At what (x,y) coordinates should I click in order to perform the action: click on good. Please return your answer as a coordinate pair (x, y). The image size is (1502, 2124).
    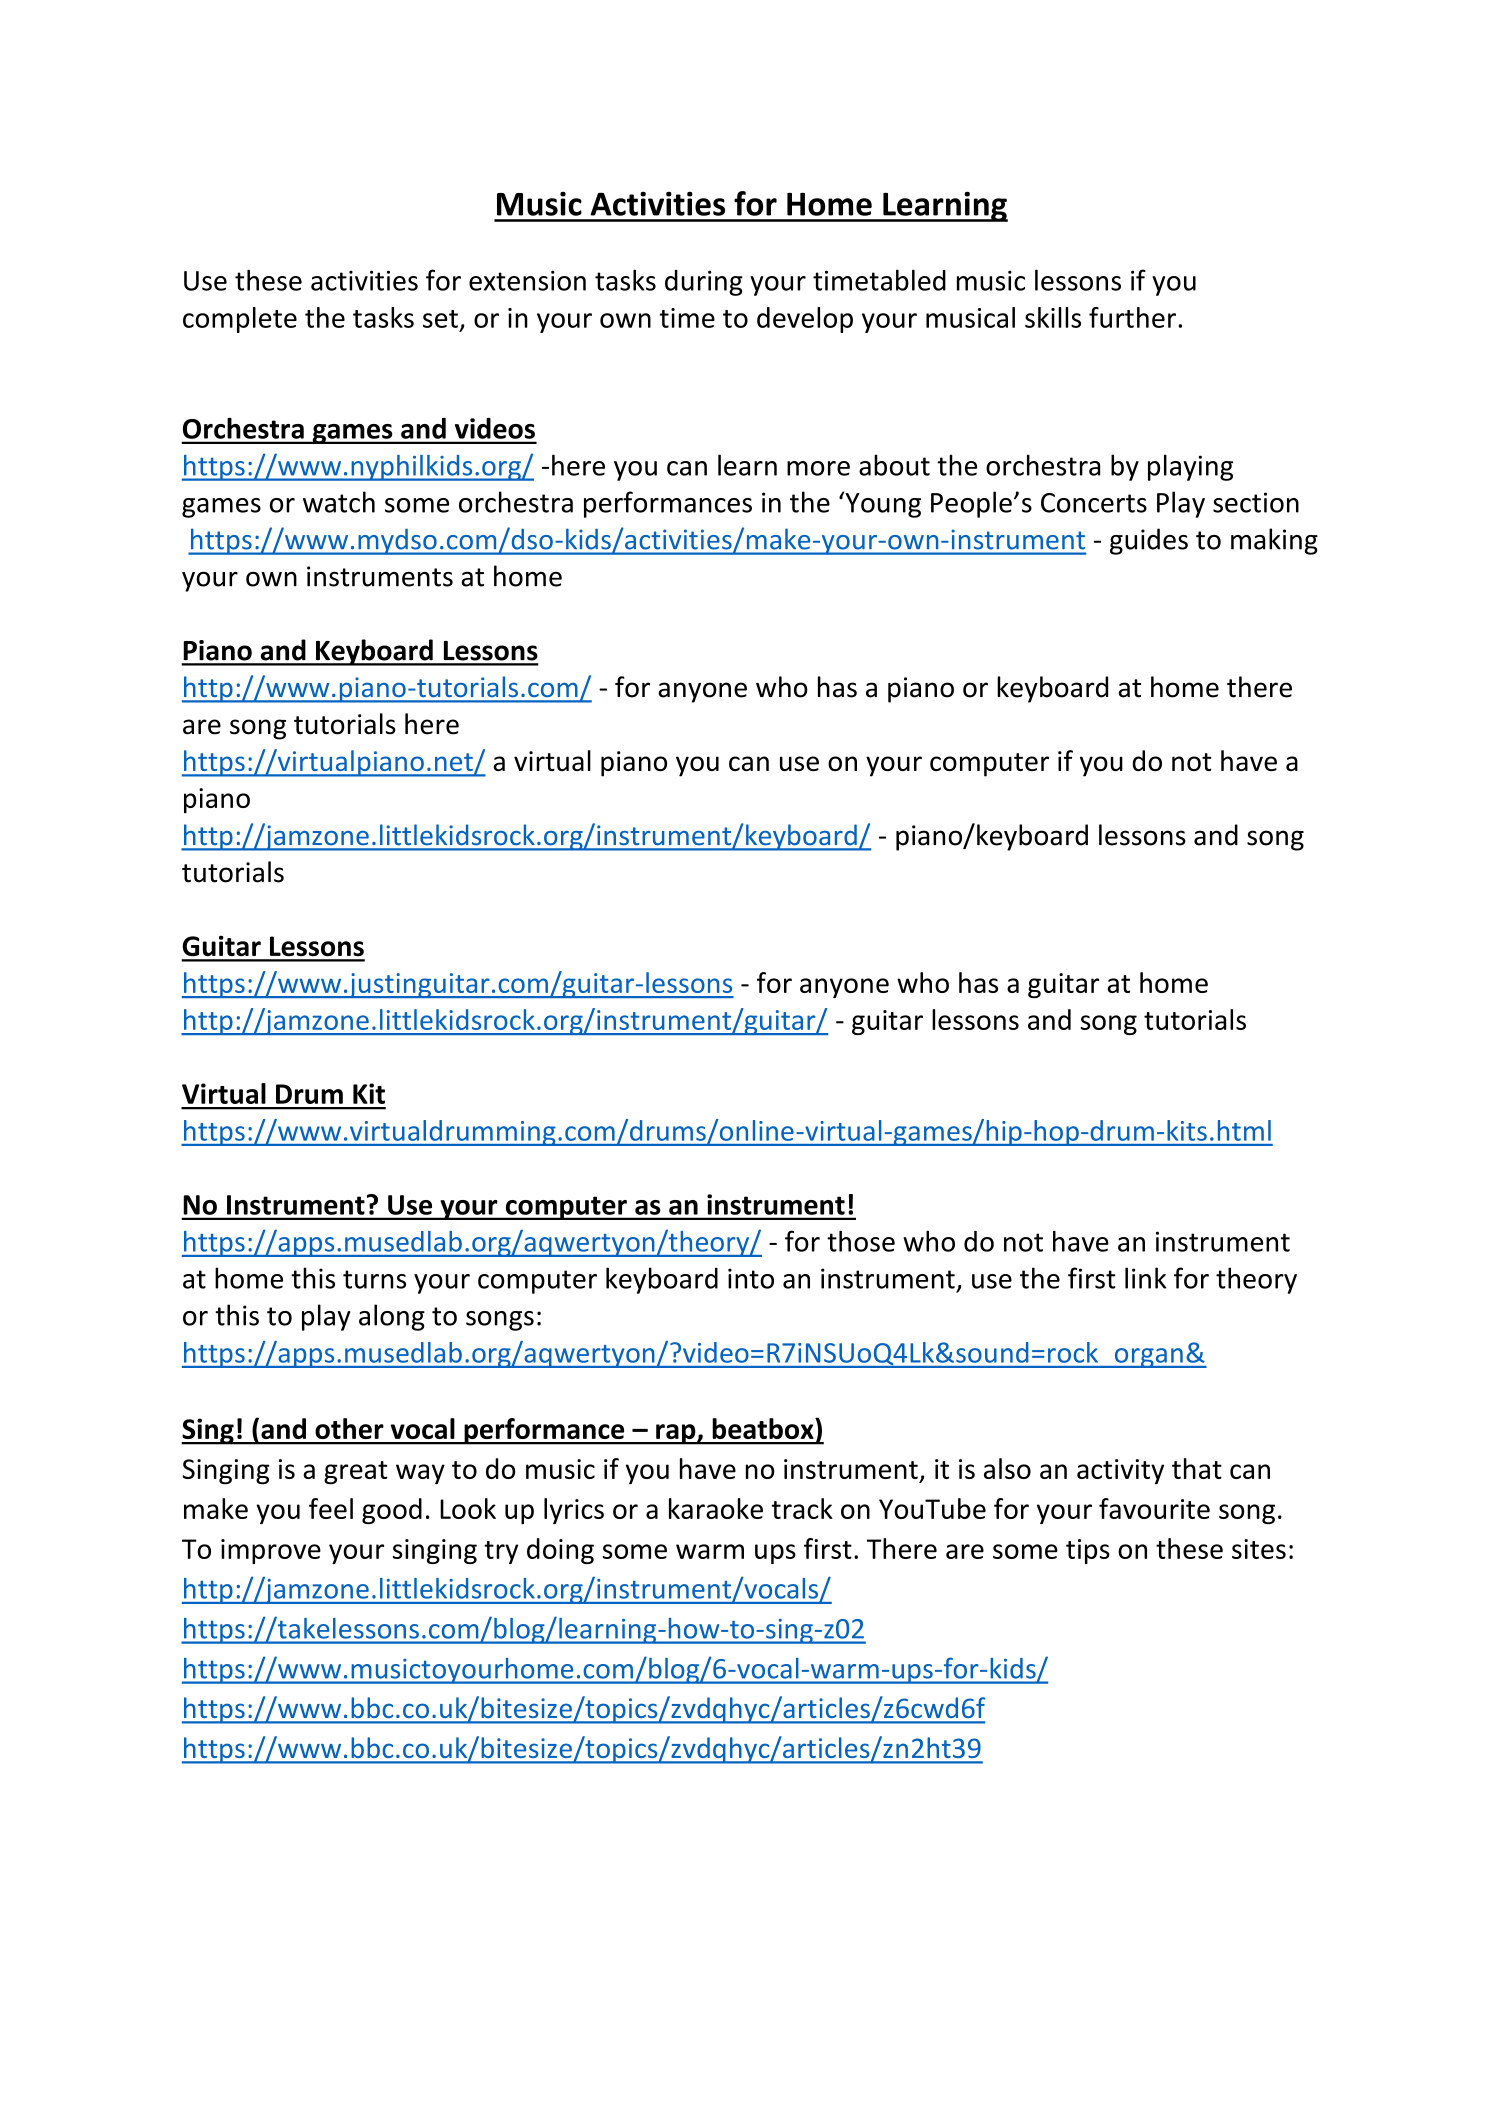
    Looking at the image, I should click on (392, 1511).
